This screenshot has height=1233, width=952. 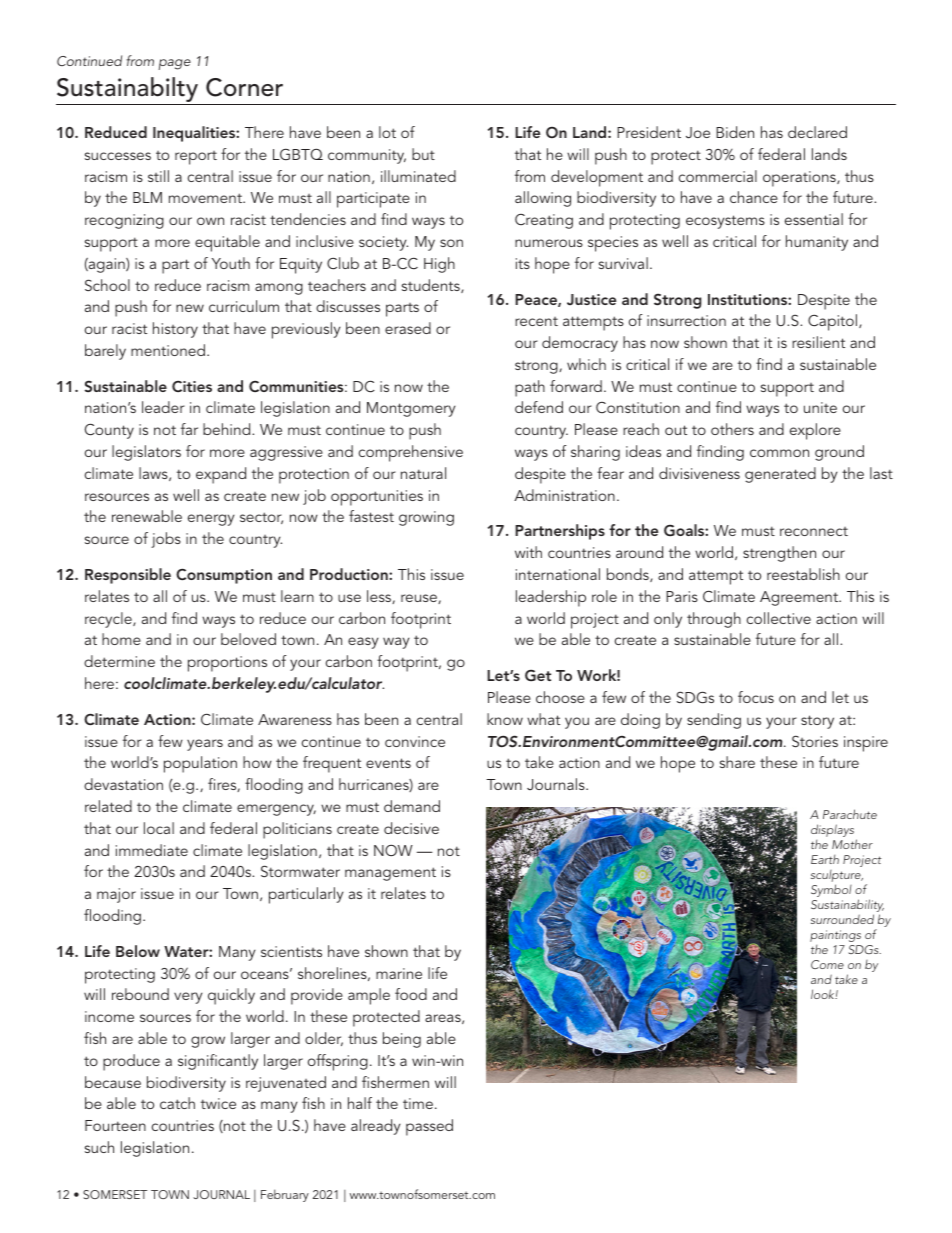 What do you see at coordinates (423, 154) in the screenshot?
I see `but` at bounding box center [423, 154].
